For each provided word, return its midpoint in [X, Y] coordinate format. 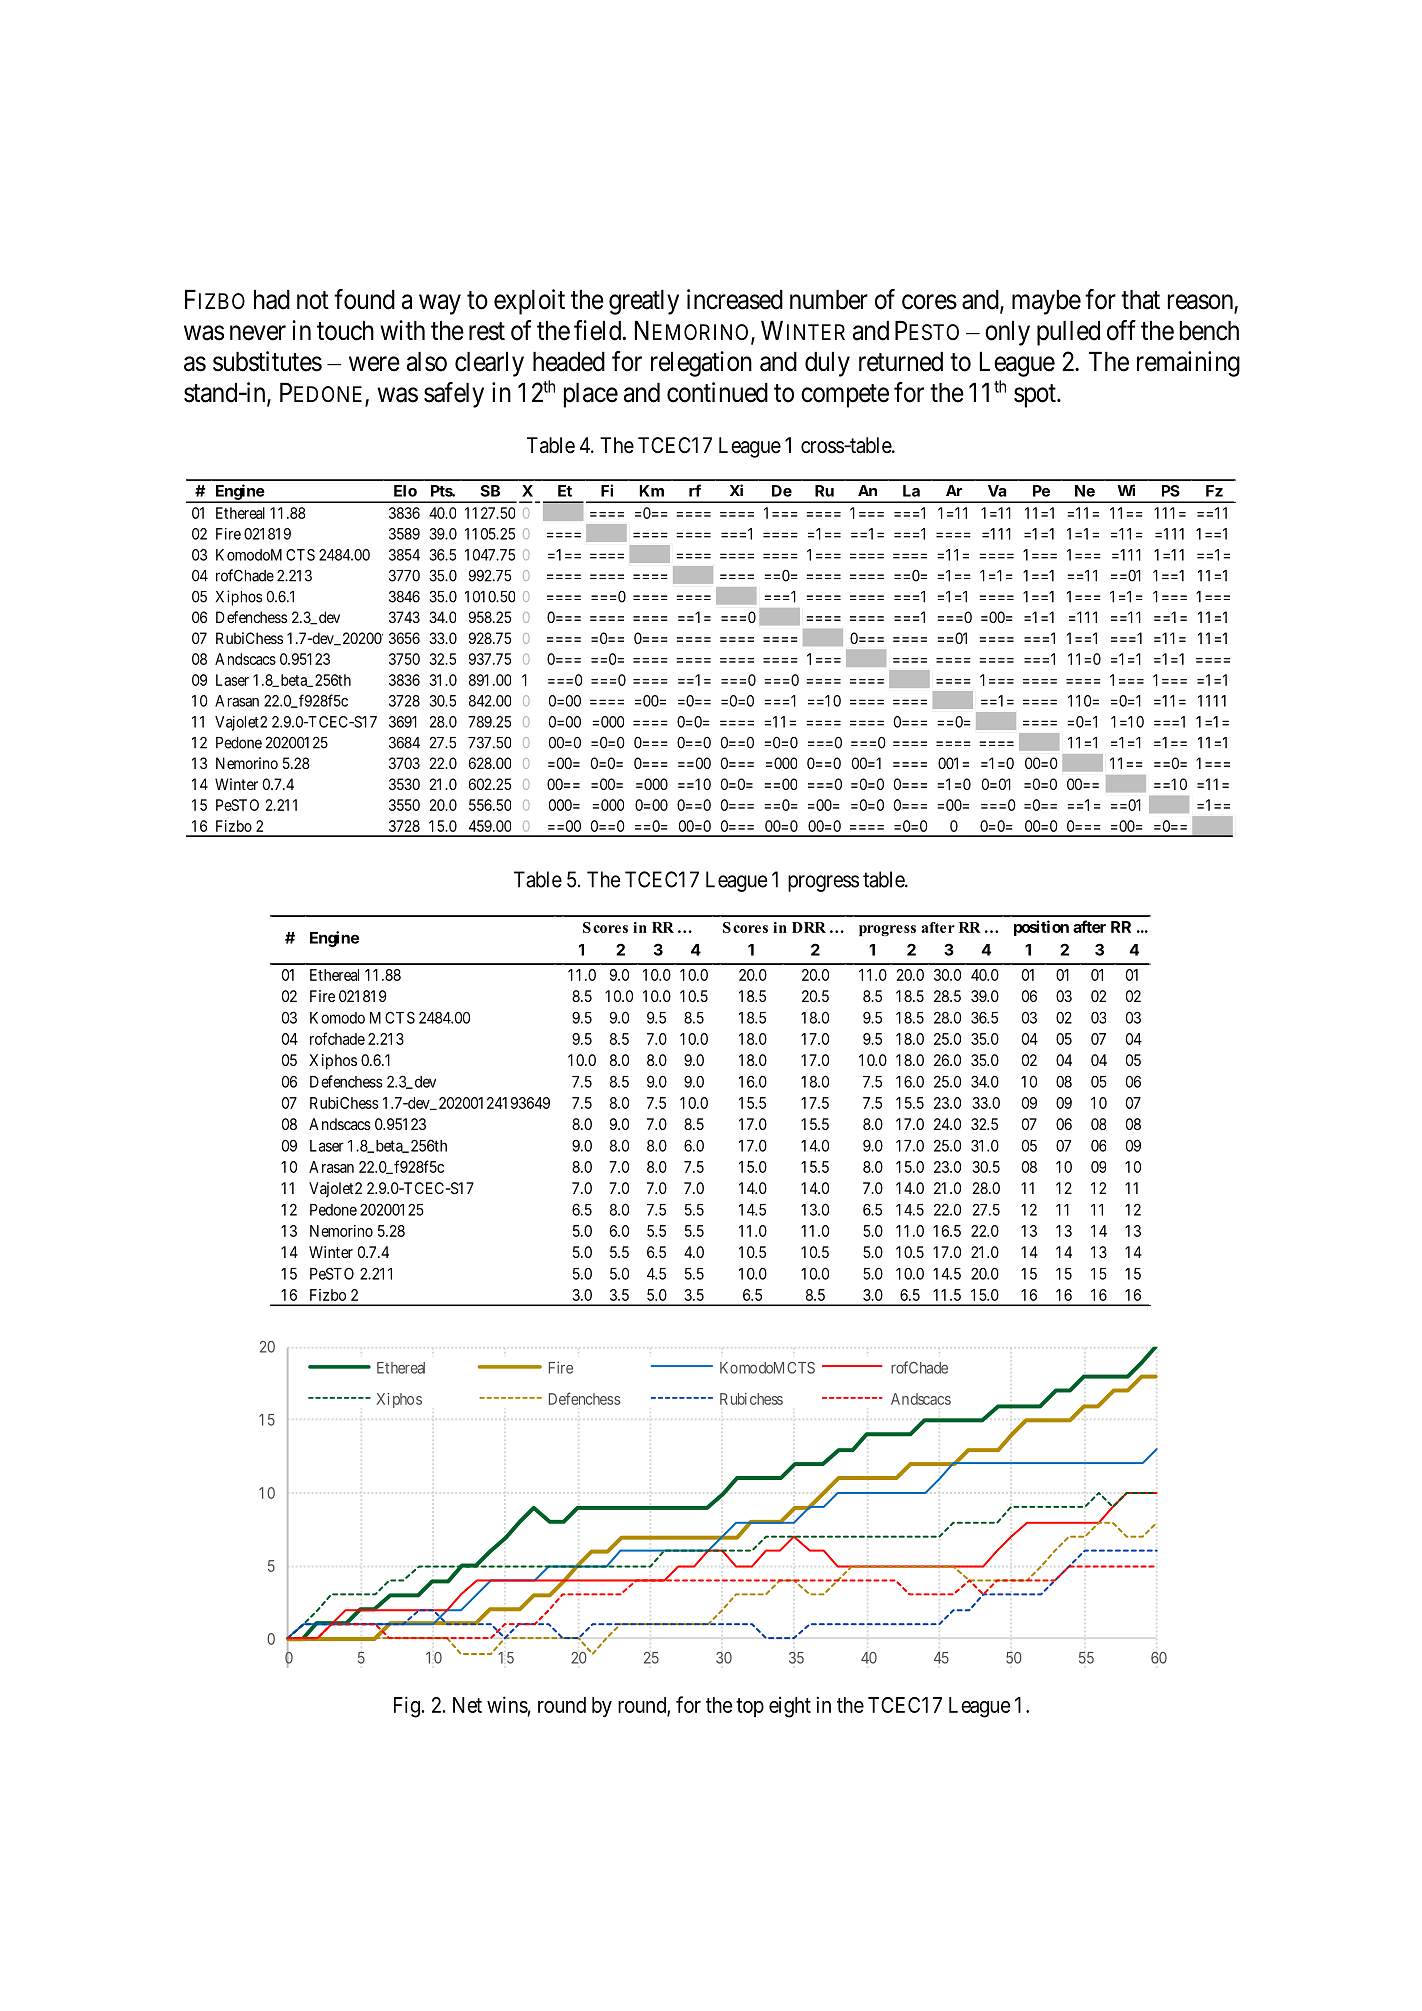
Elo [405, 491]
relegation [701, 364]
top [750, 1707]
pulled [1068, 333]
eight [790, 1707]
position [1041, 928]
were [374, 364]
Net [467, 1705]
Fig [407, 1707]
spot [1036, 396]
